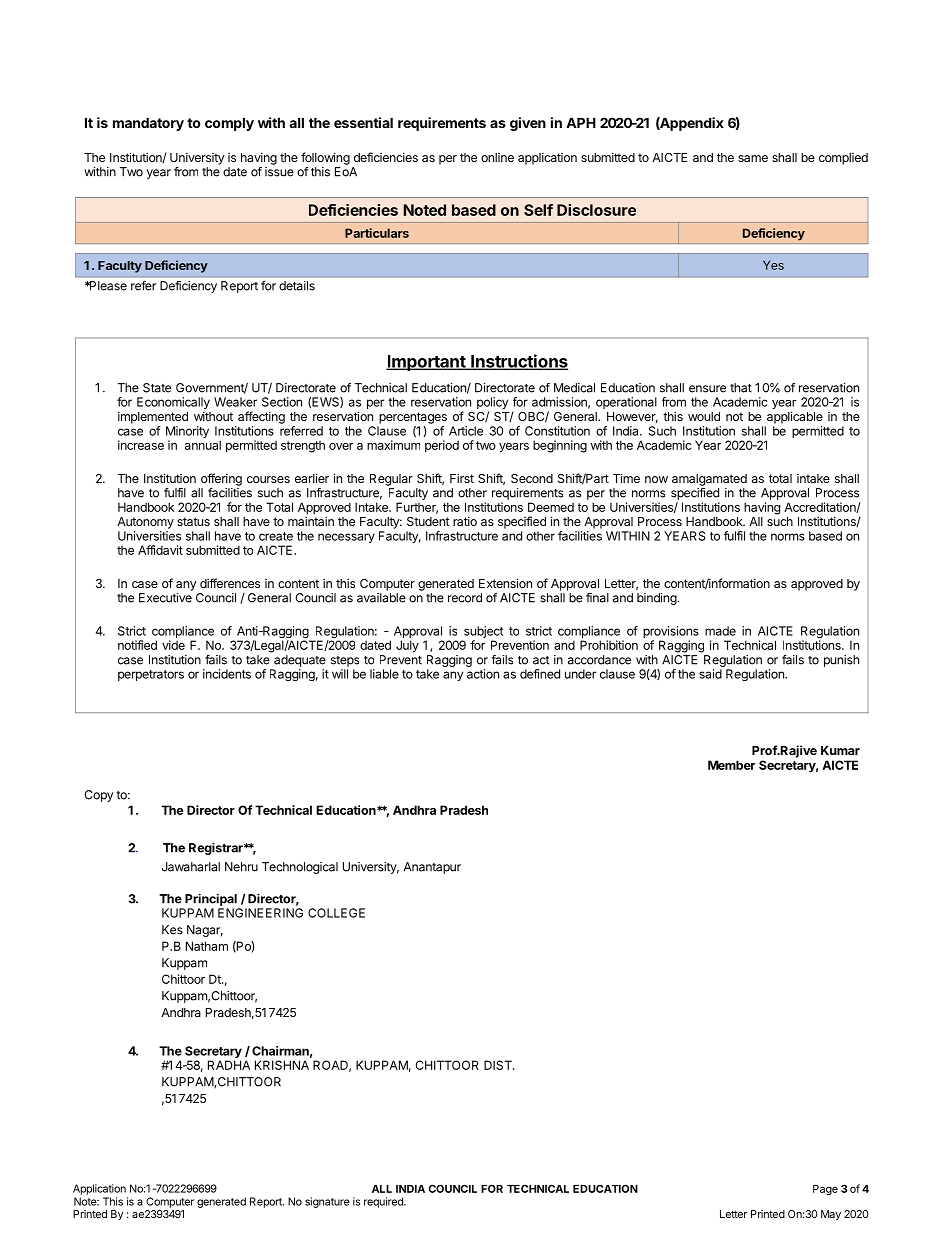  Describe the element at coordinates (148, 124) in the screenshot. I see `mandatory` at that location.
